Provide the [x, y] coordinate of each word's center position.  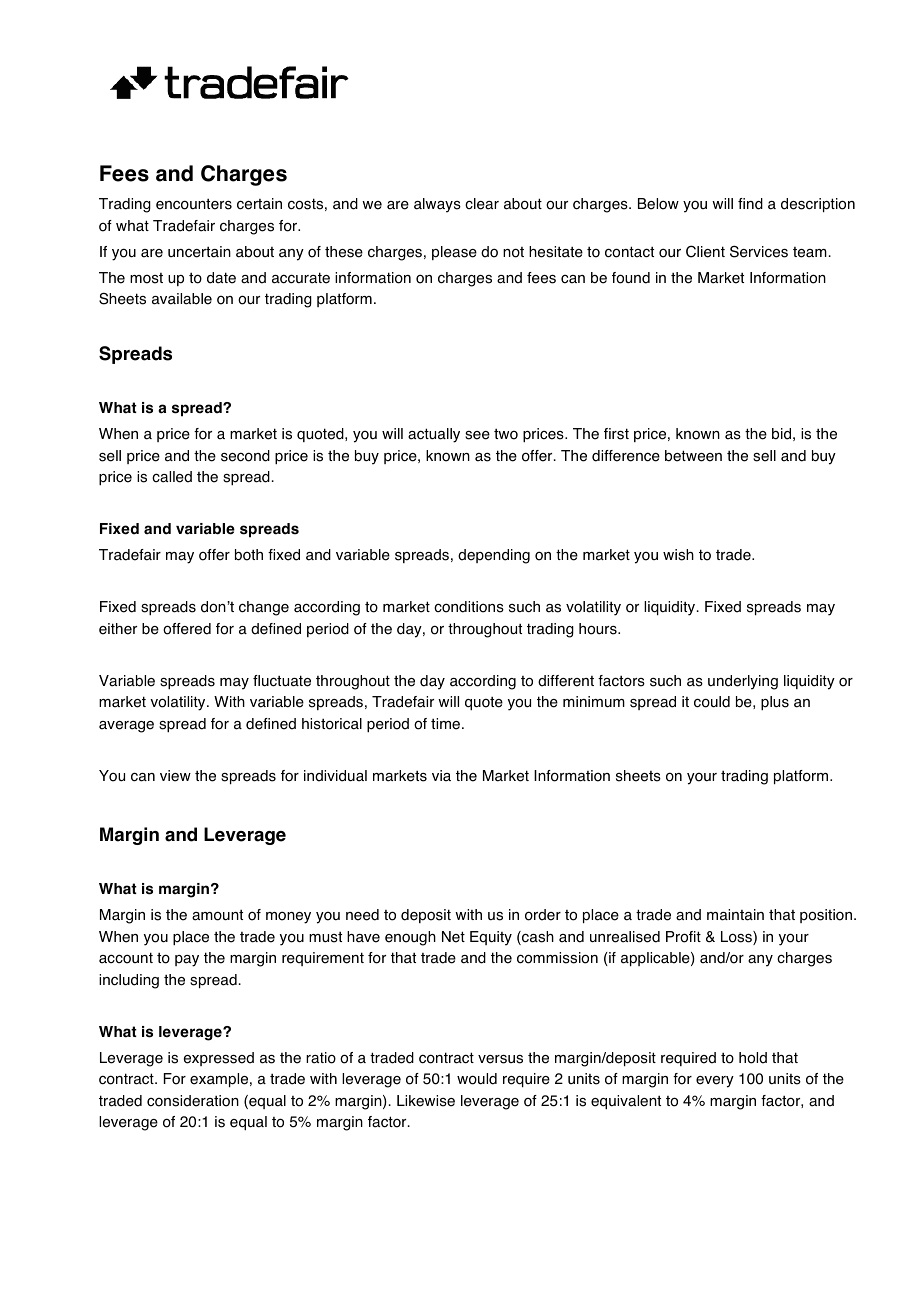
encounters [194, 204]
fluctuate [282, 681]
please [454, 253]
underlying [743, 682]
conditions [469, 607]
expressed [219, 1059]
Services [759, 251]
